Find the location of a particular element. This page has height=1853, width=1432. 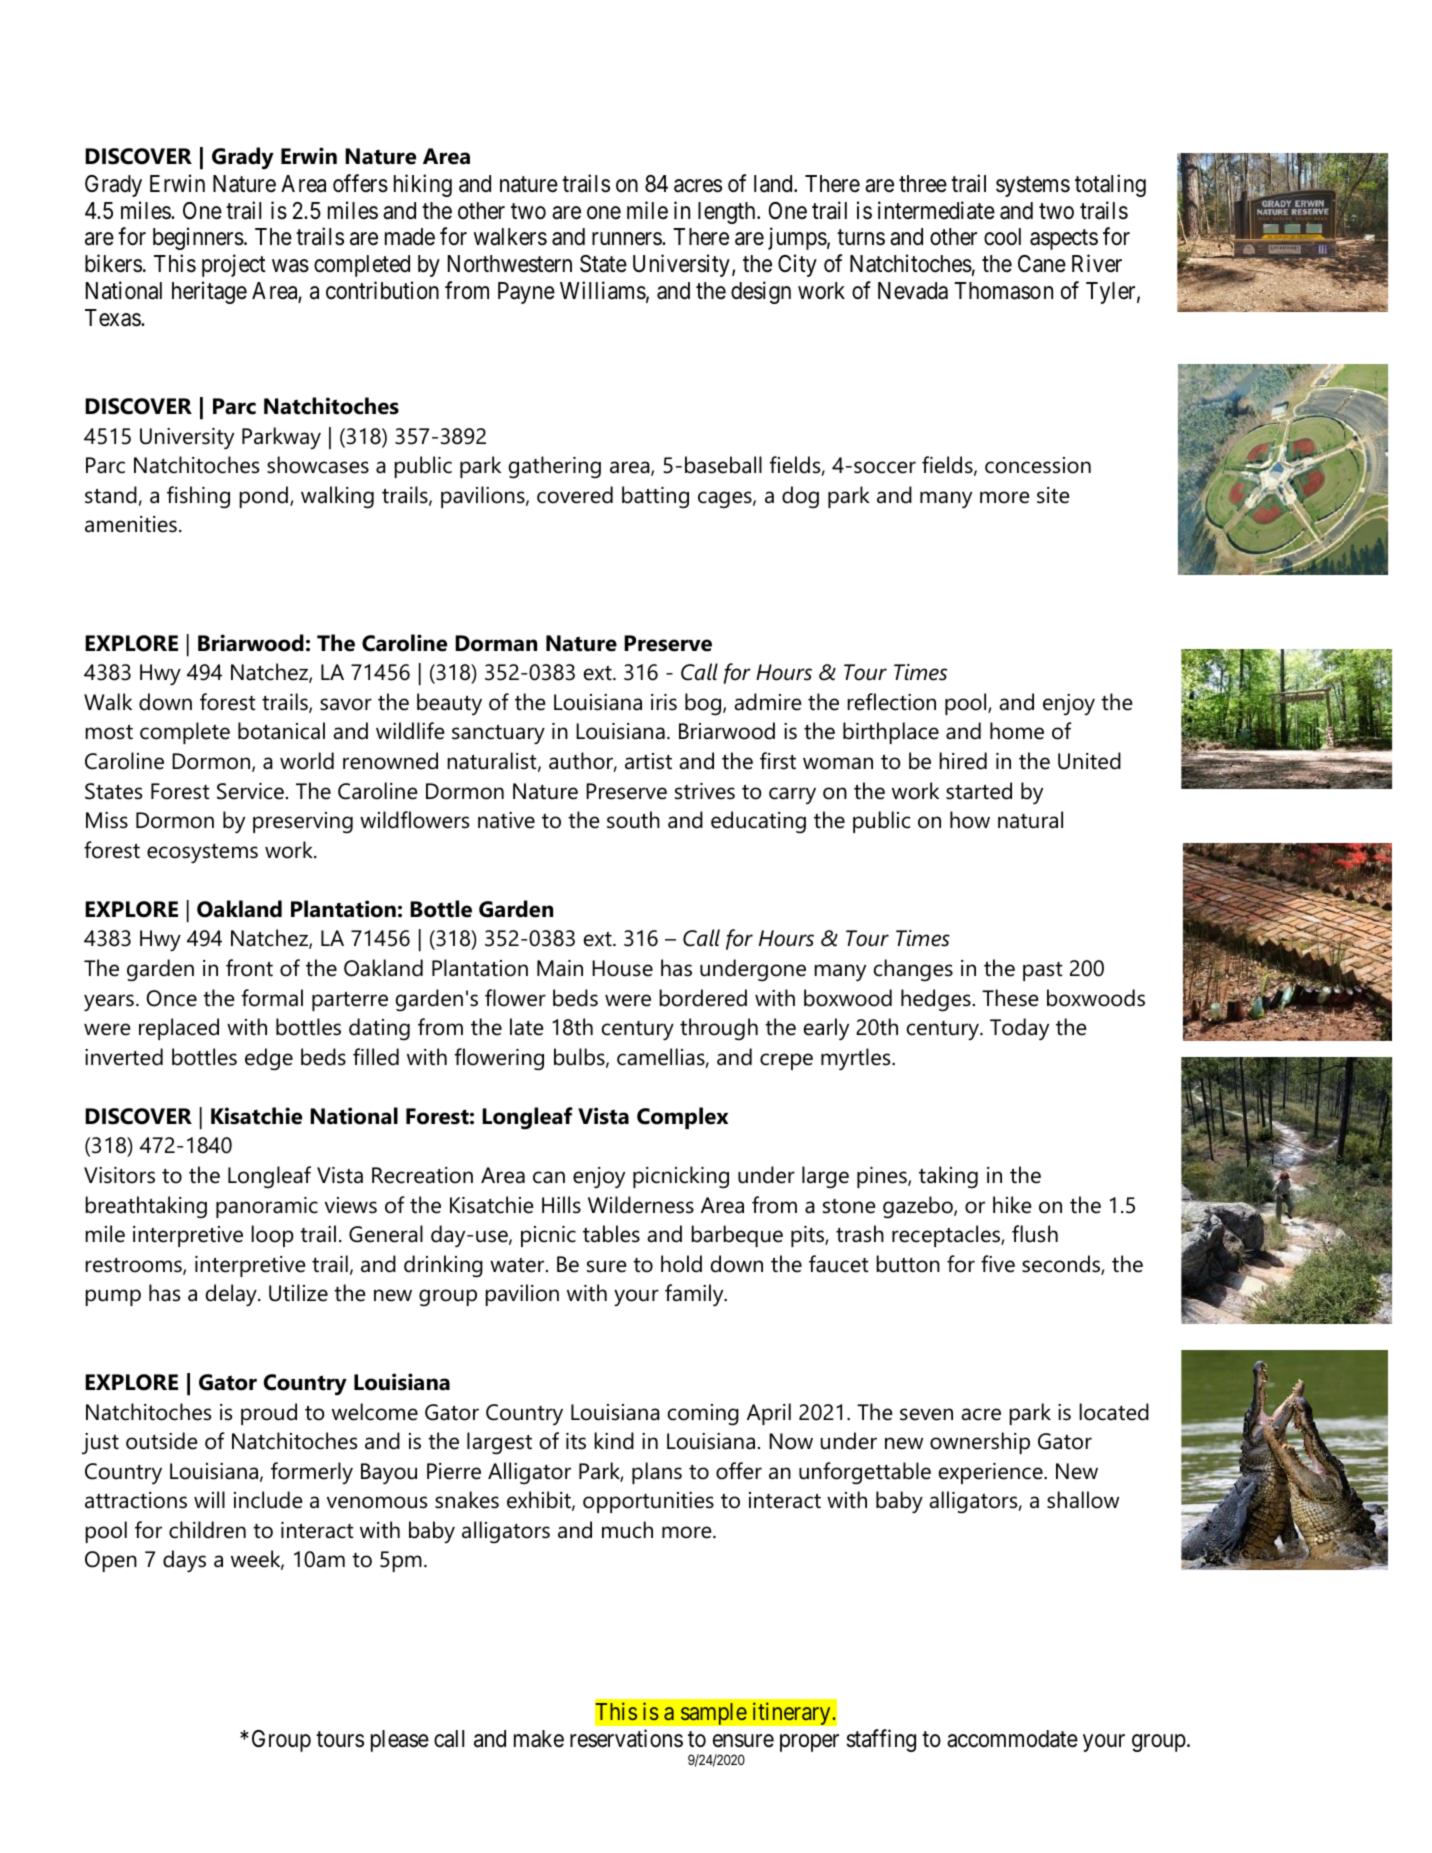

days is located at coordinates (184, 1561).
